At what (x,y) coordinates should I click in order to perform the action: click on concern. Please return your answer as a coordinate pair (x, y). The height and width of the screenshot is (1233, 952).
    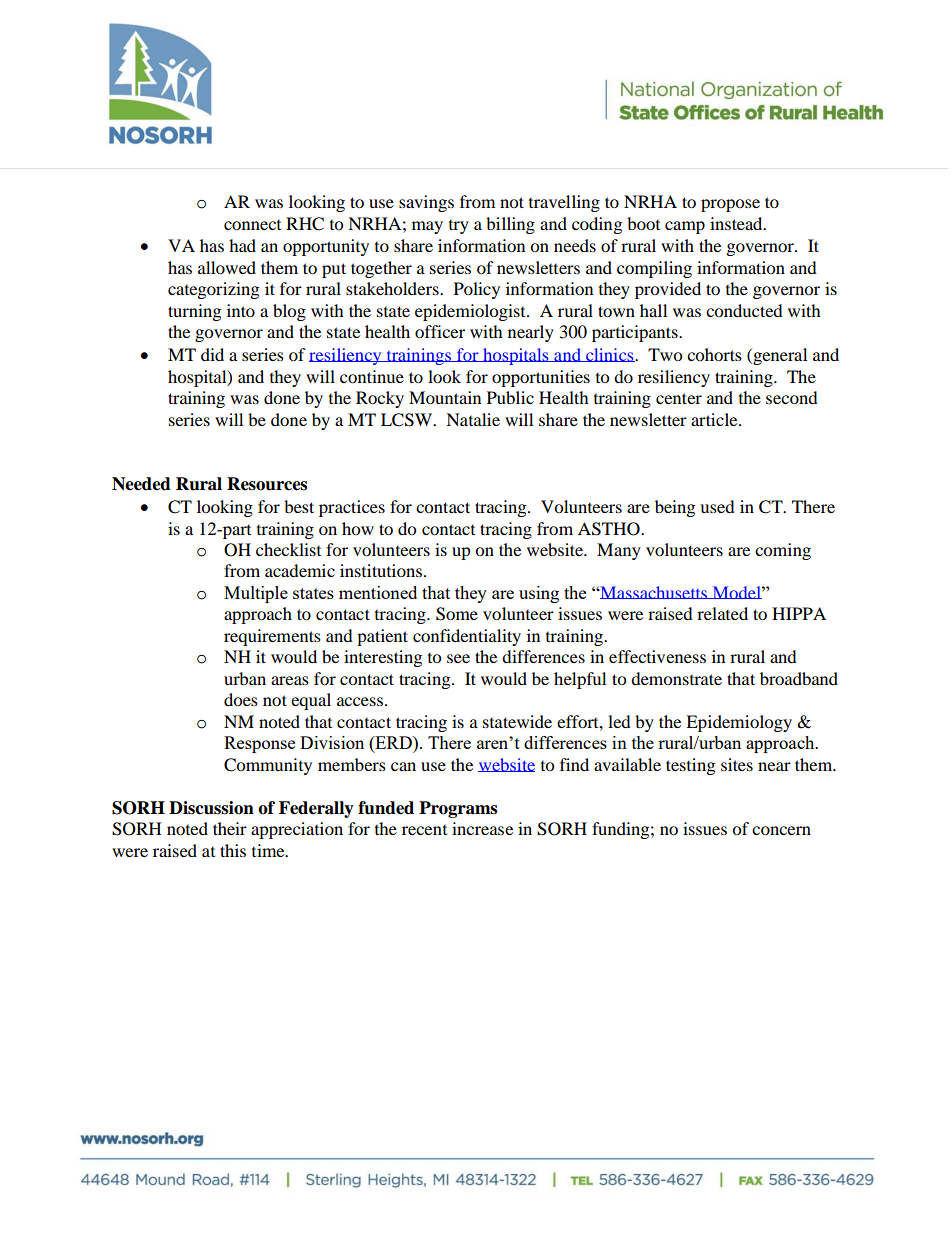
    Looking at the image, I should click on (781, 830).
